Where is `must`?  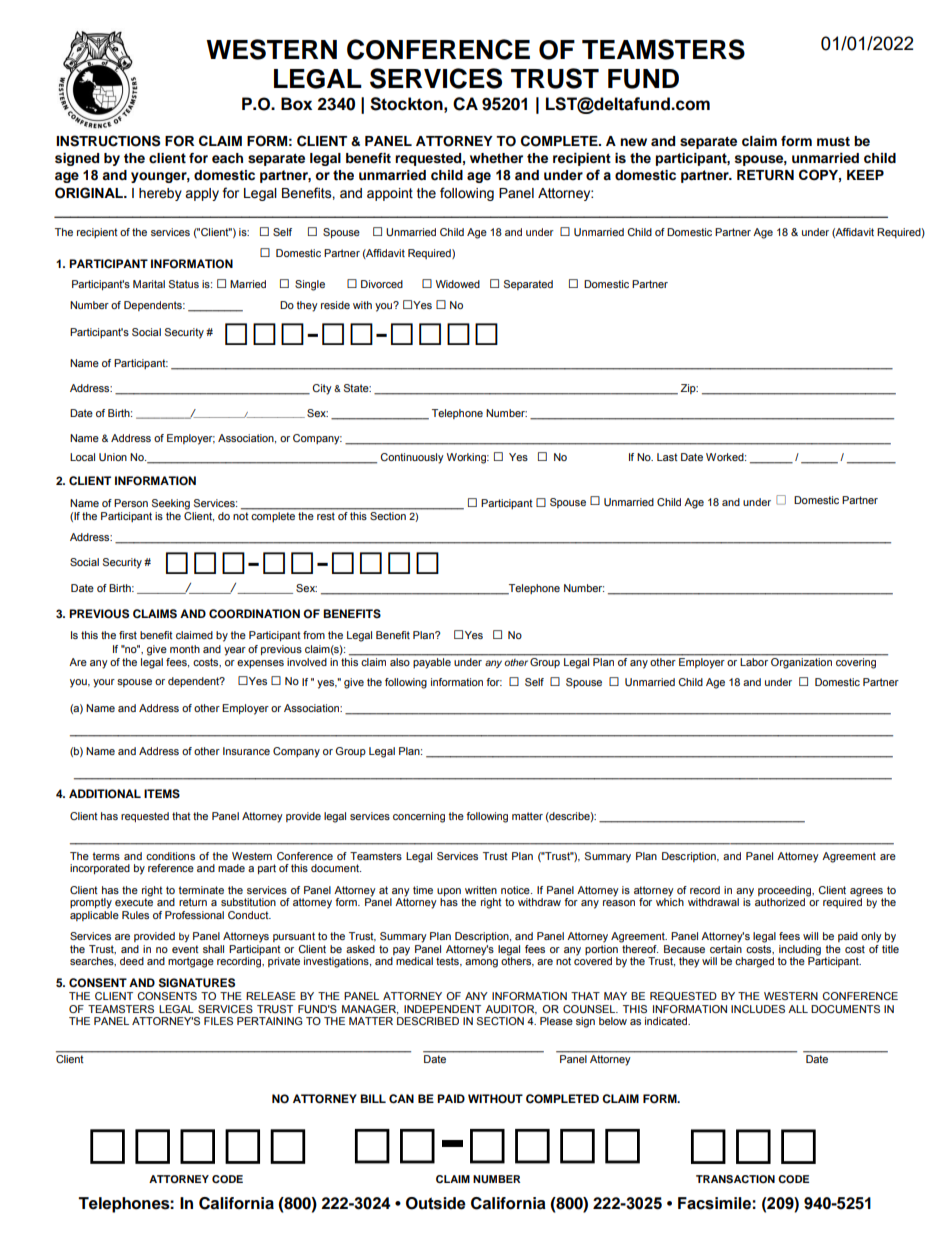 must is located at coordinates (833, 142).
